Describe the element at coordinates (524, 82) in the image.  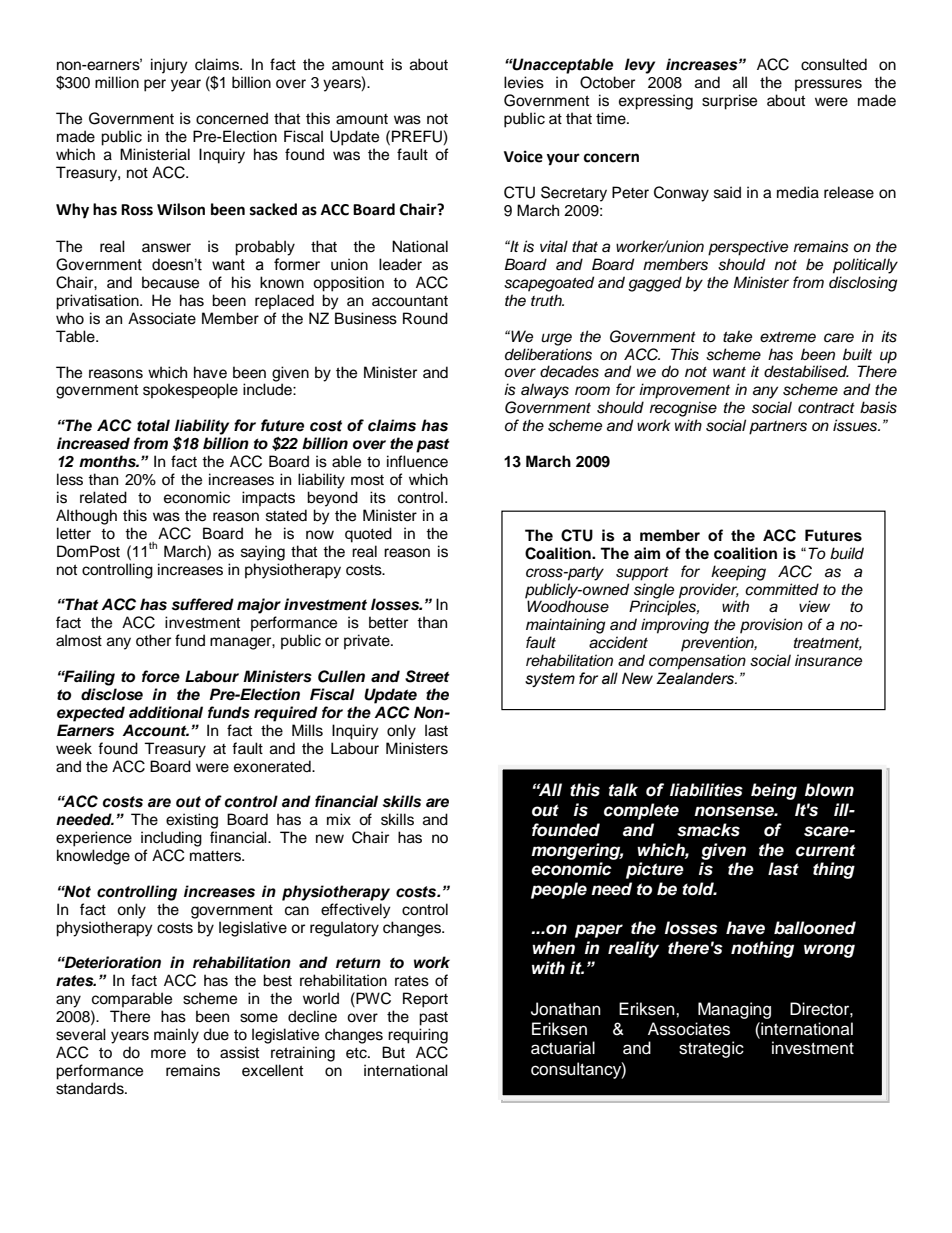
I see `levies` at that location.
